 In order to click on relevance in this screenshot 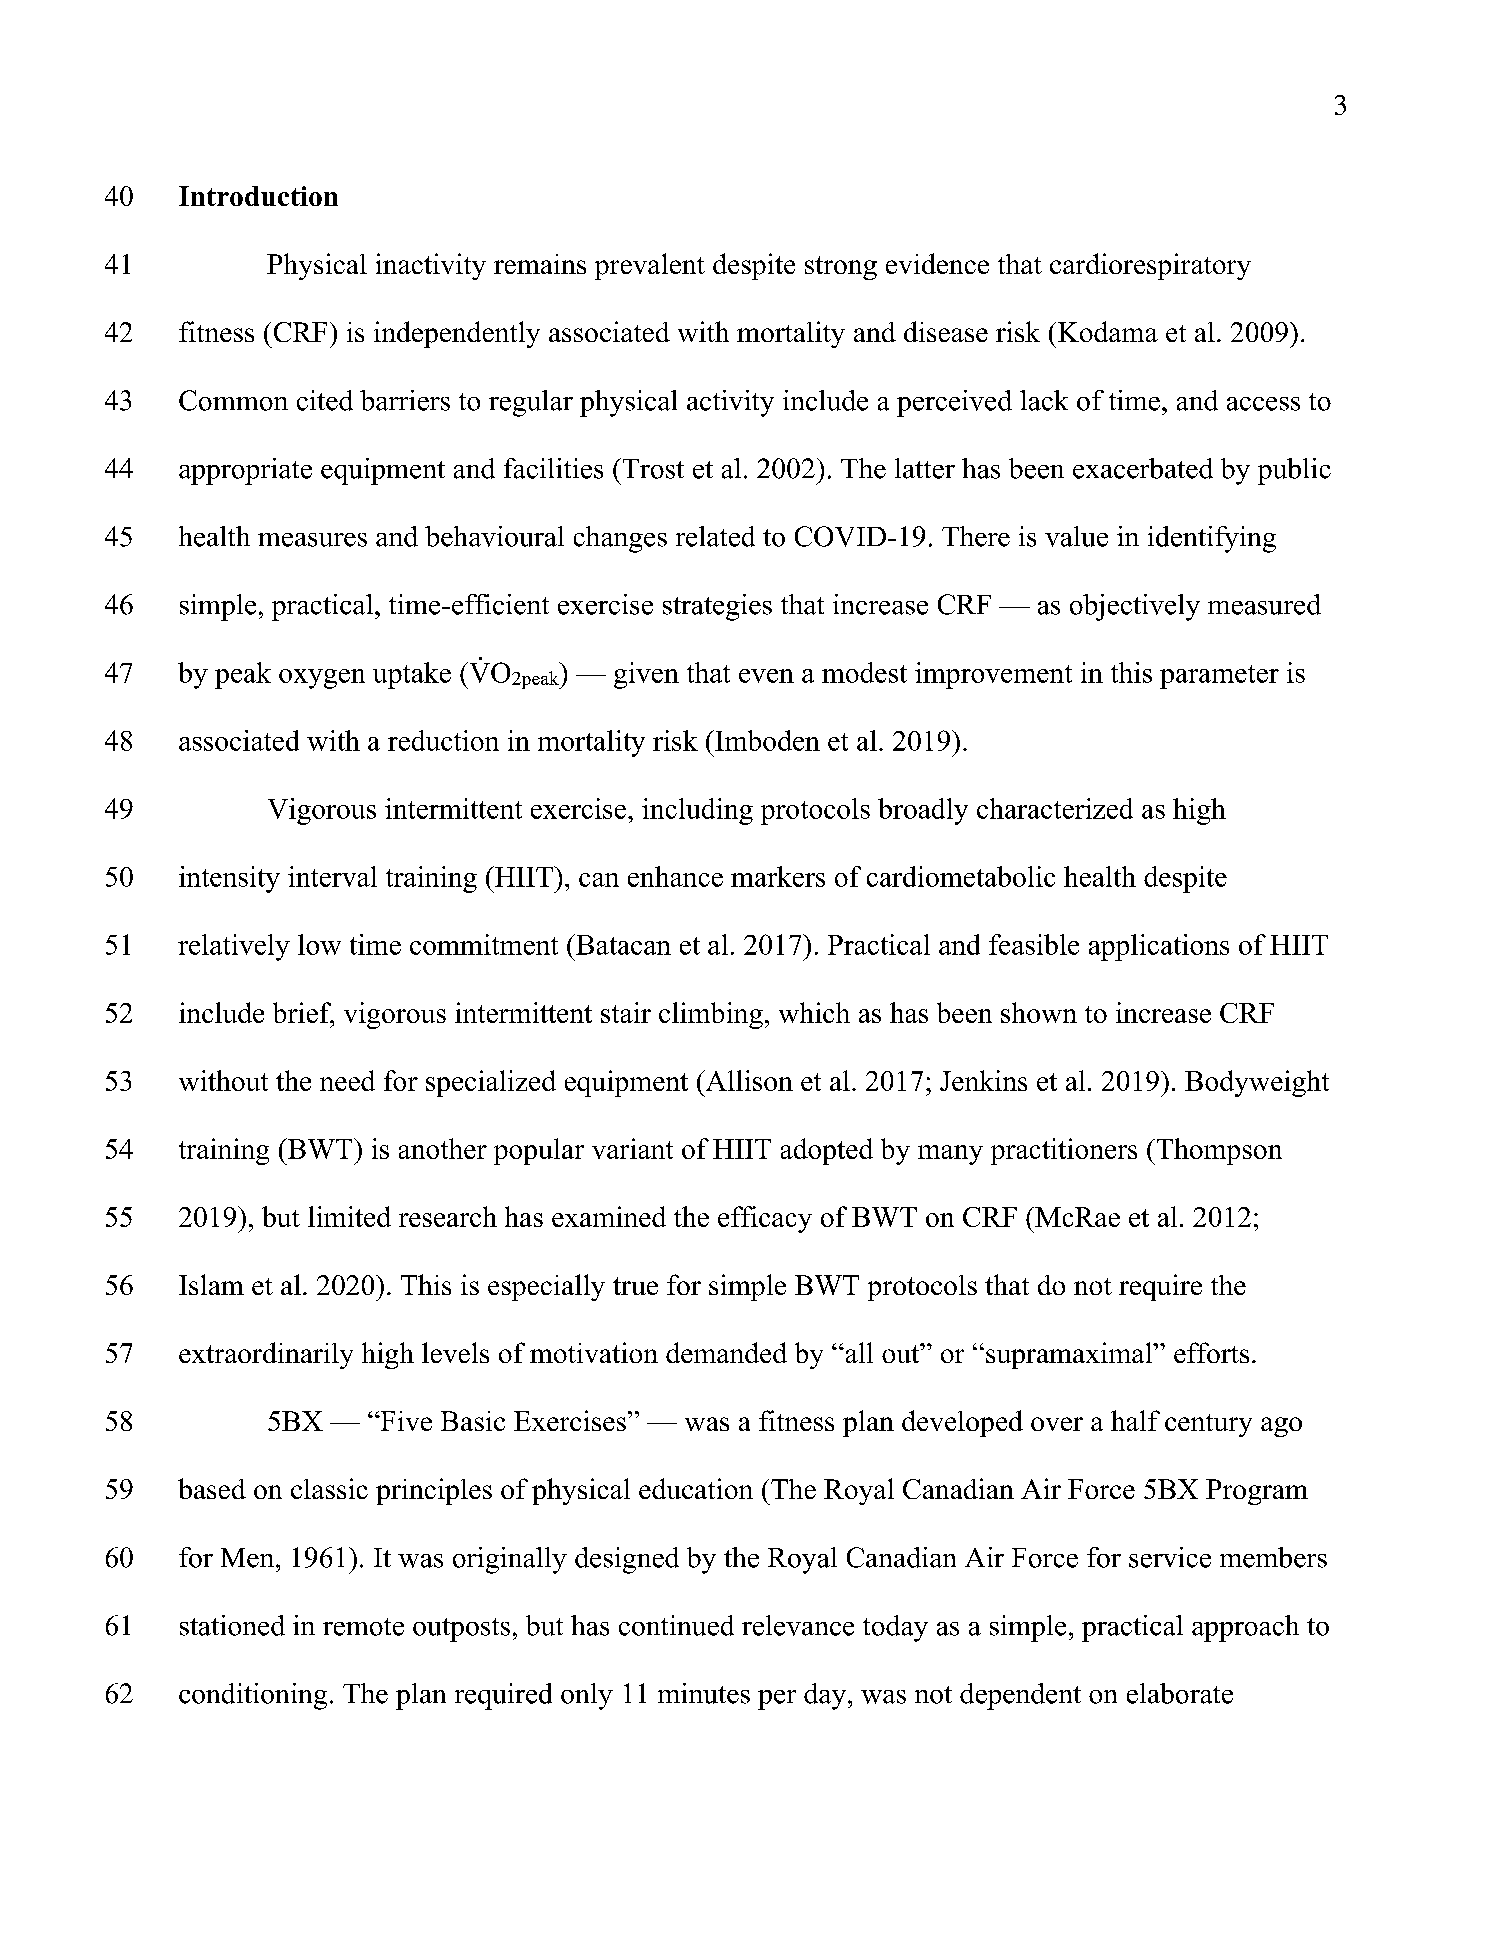, I will do `click(798, 1625)`.
